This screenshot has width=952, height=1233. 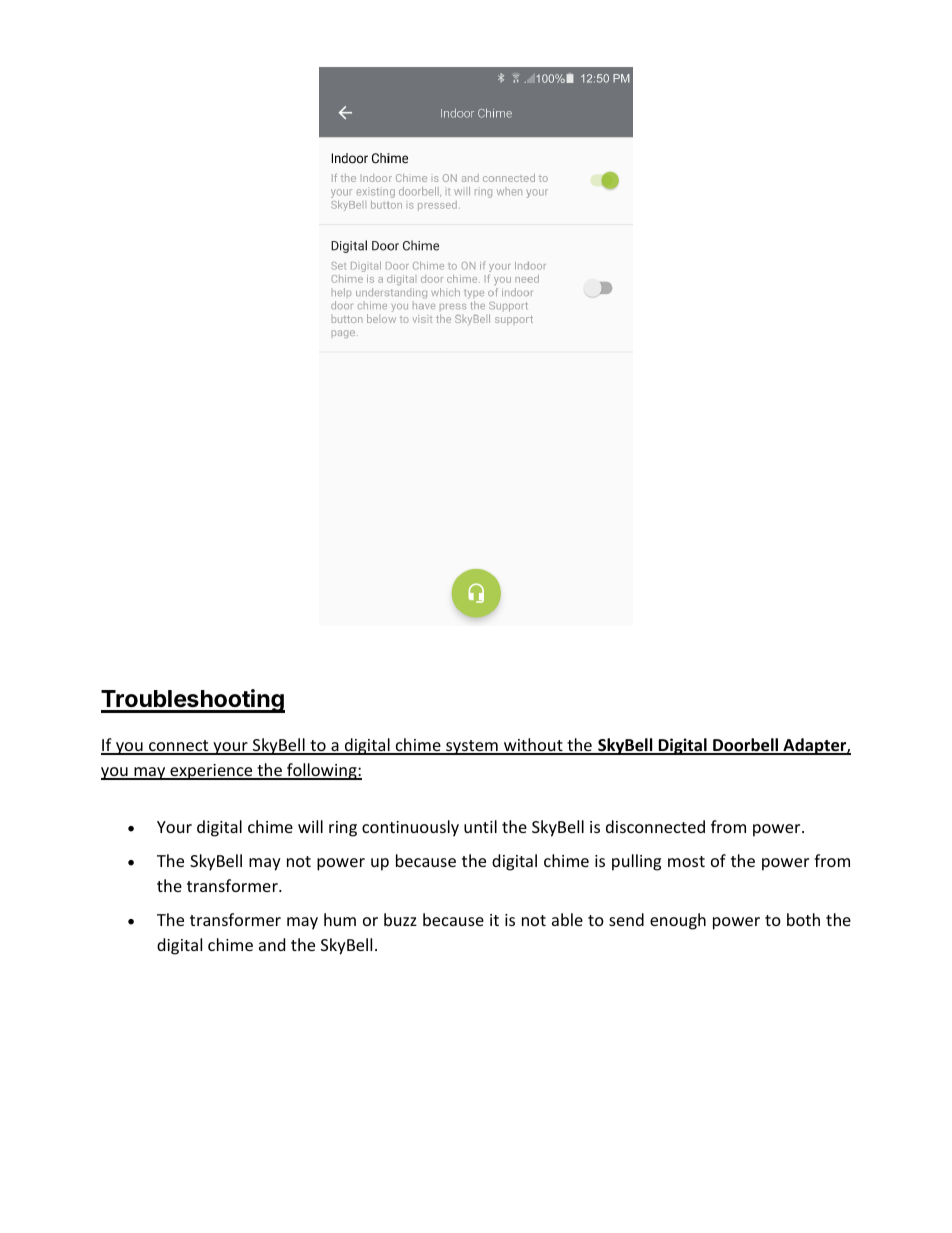 I want to click on Troubleshooting, so click(x=193, y=701).
